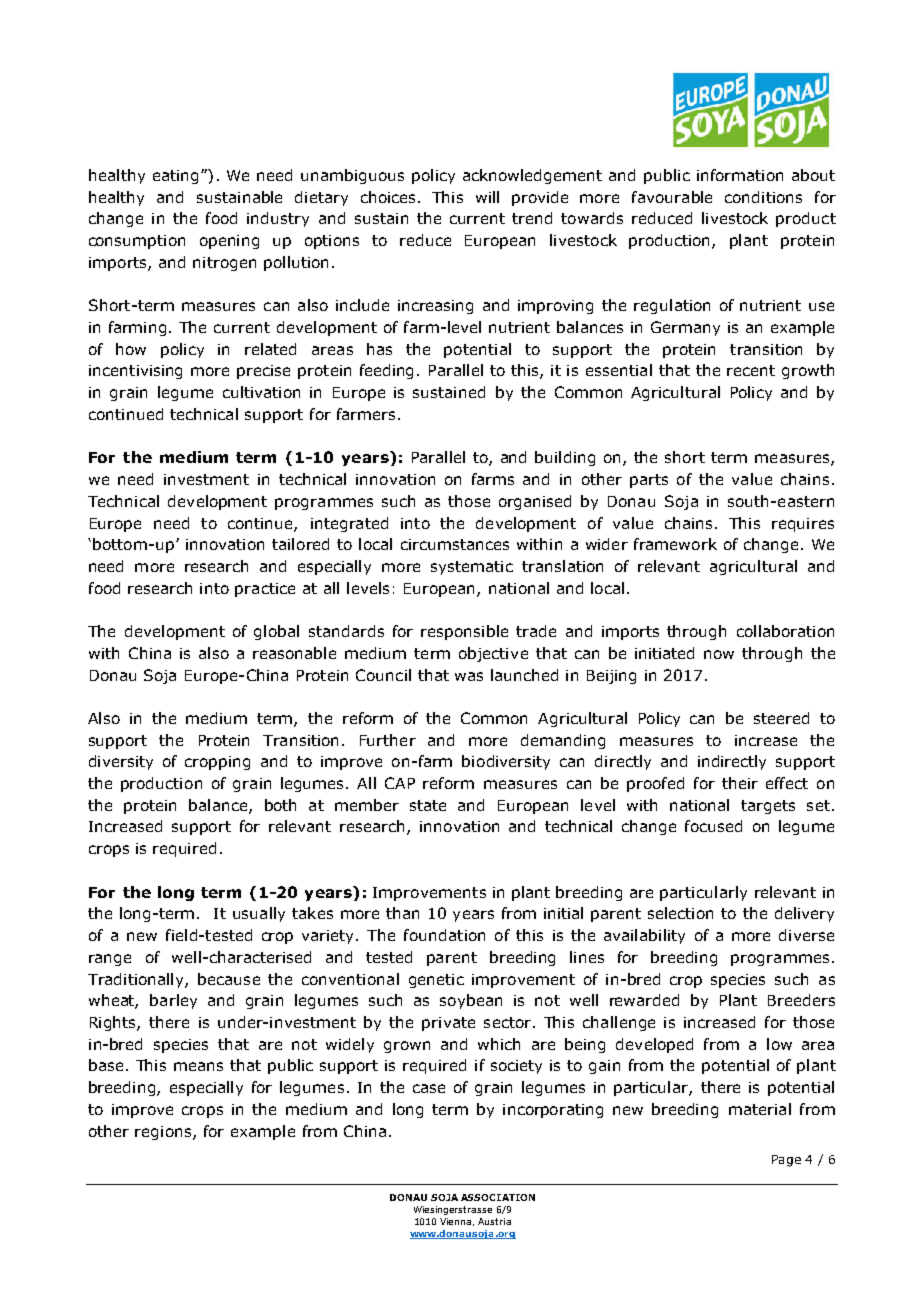  I want to click on was, so click(469, 676).
